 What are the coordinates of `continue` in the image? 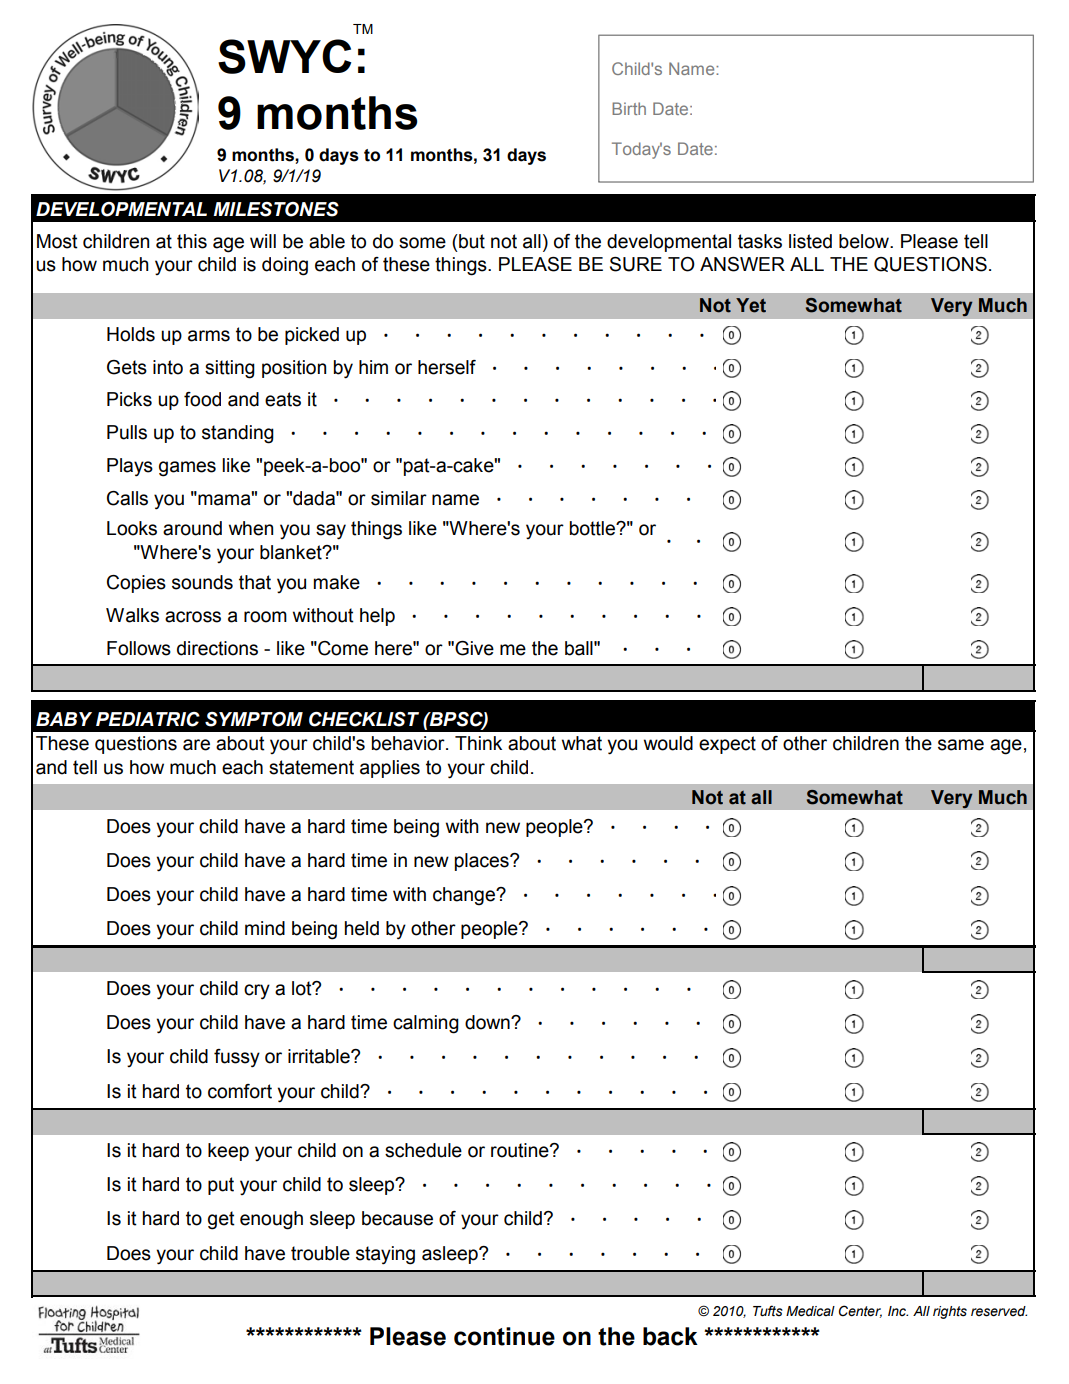 It's located at (504, 1336).
